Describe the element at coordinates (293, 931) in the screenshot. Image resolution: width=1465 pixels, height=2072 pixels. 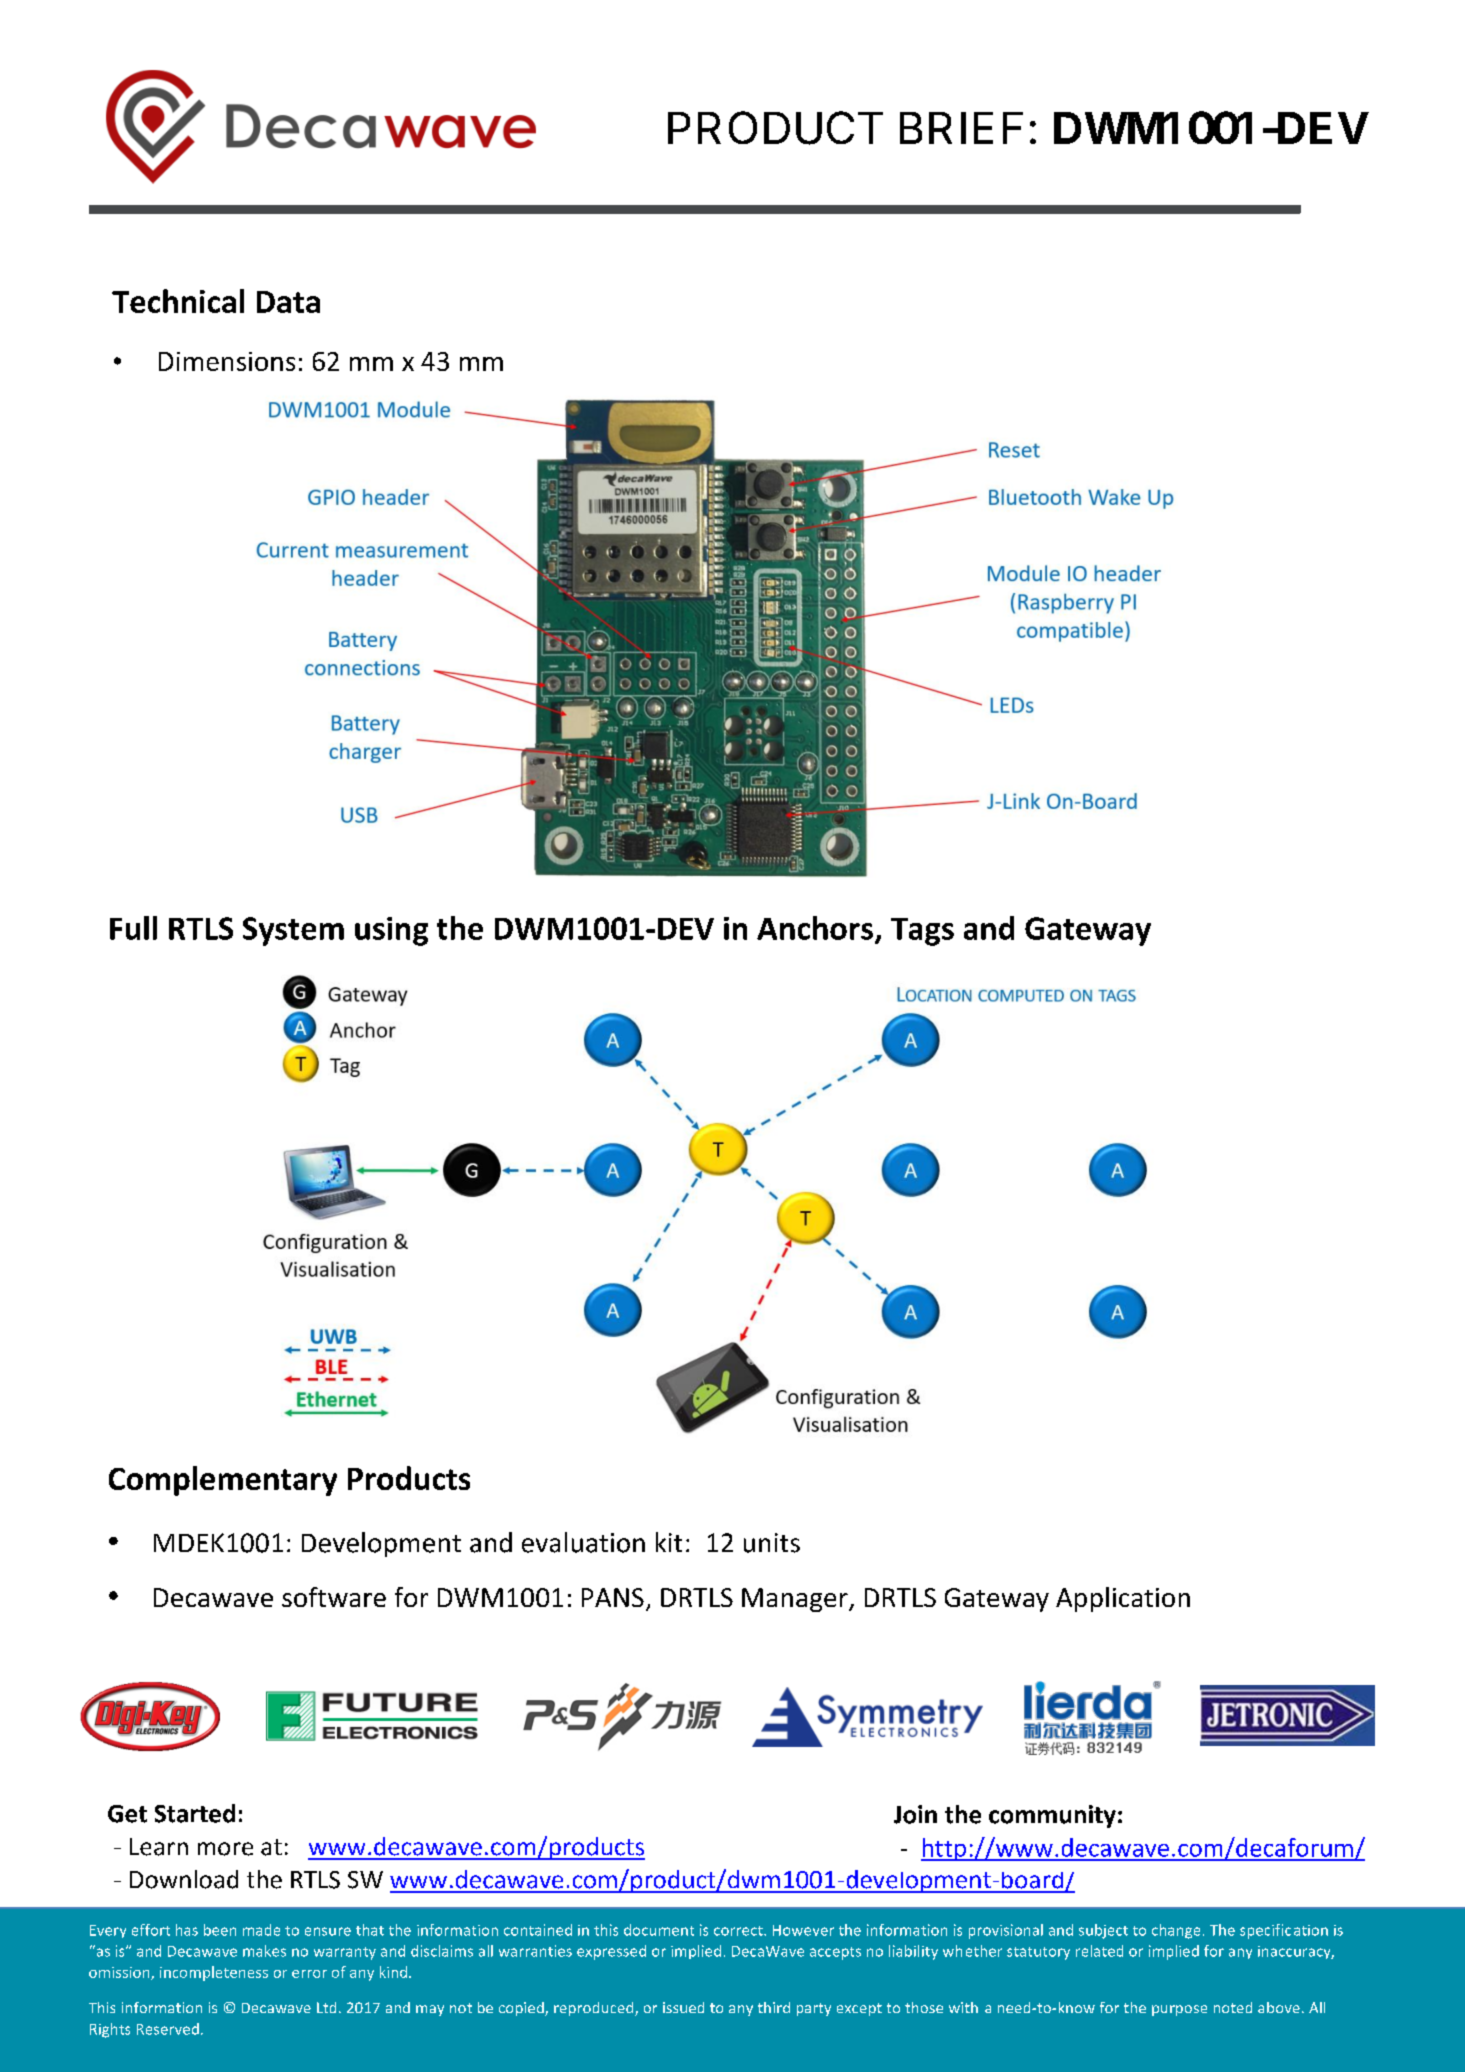
I see `System` at that location.
